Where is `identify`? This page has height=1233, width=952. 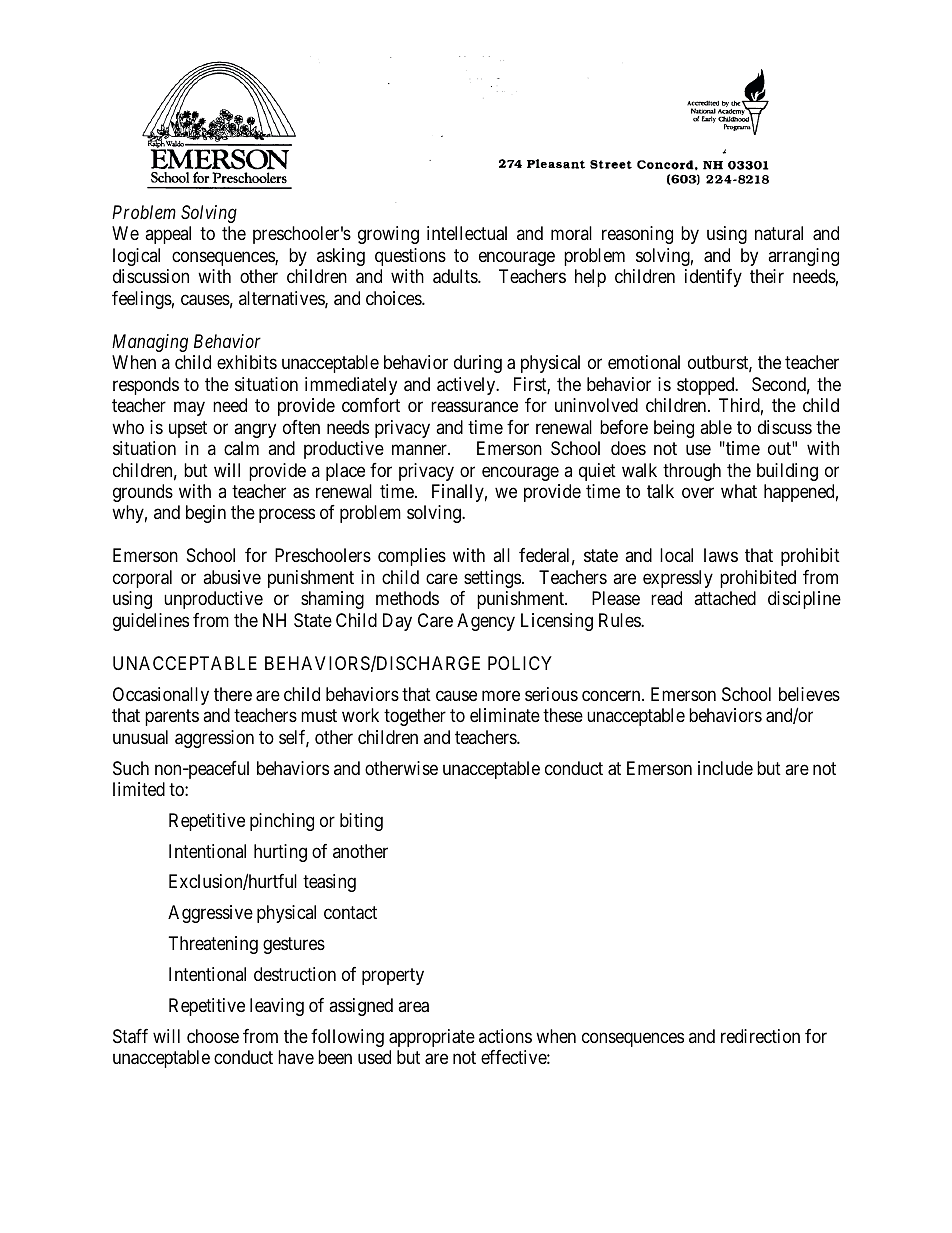
identify is located at coordinates (713, 278).
